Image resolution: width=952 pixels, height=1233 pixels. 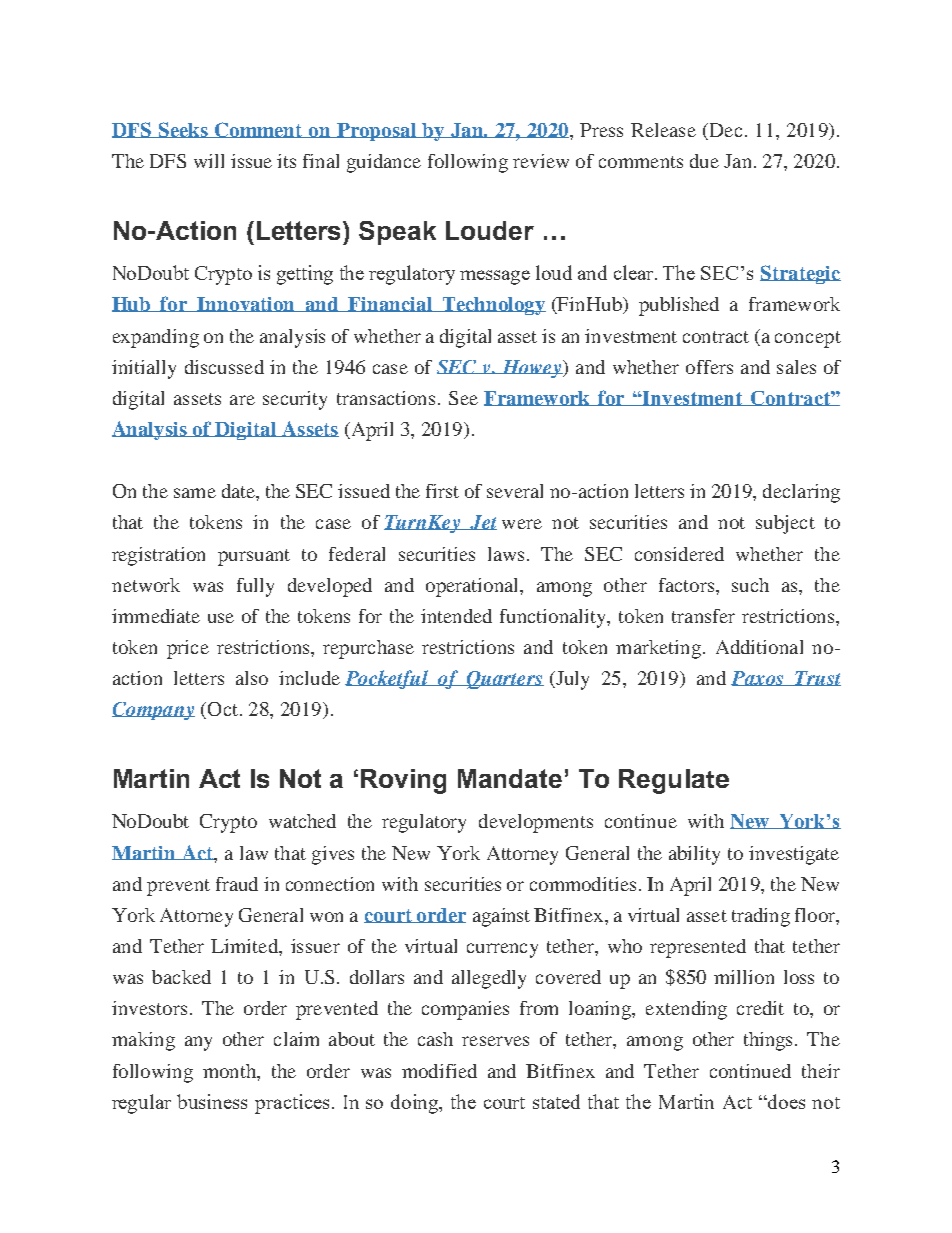 What do you see at coordinates (439, 1071) in the screenshot?
I see `modified` at bounding box center [439, 1071].
